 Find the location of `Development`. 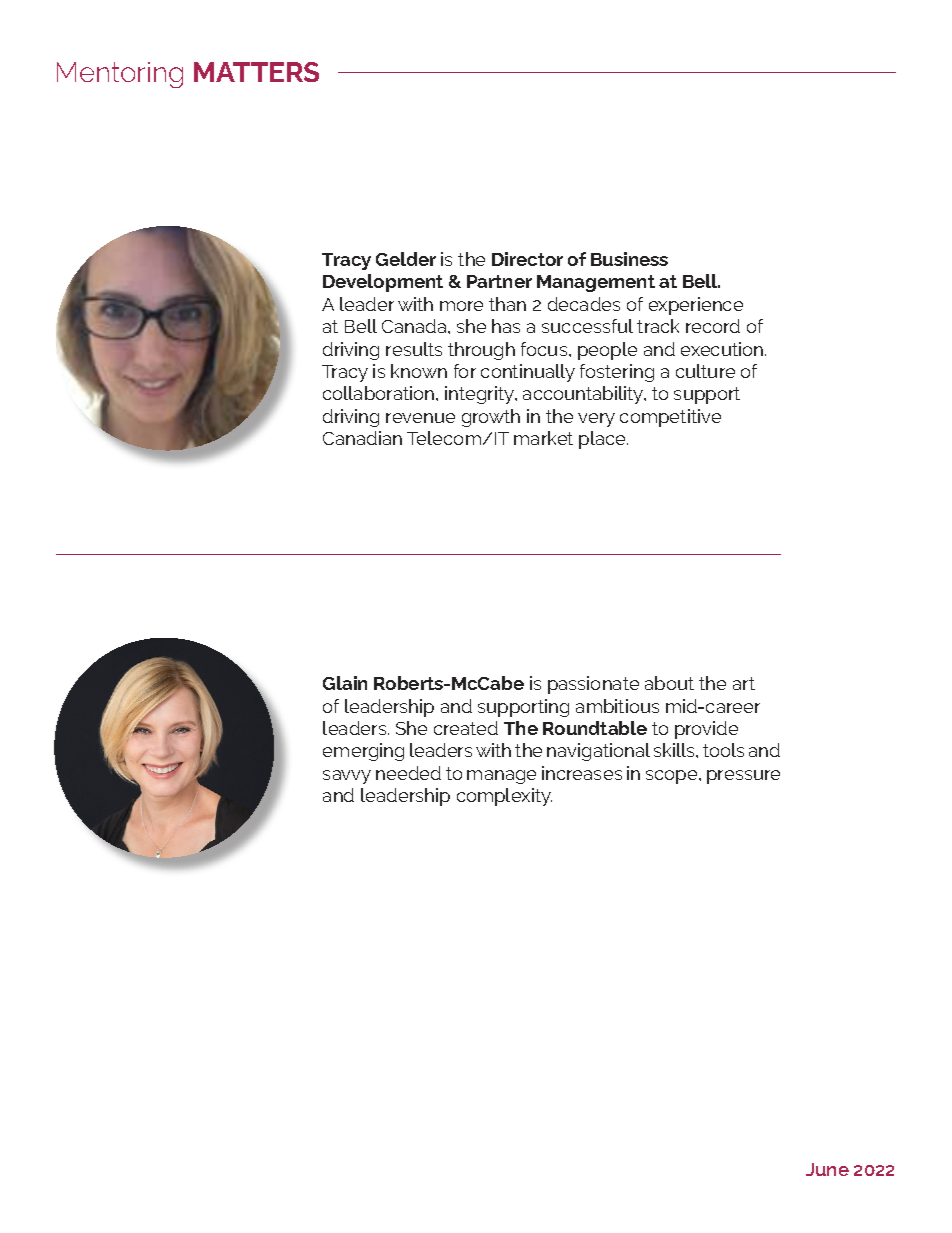

Development is located at coordinates (383, 283).
